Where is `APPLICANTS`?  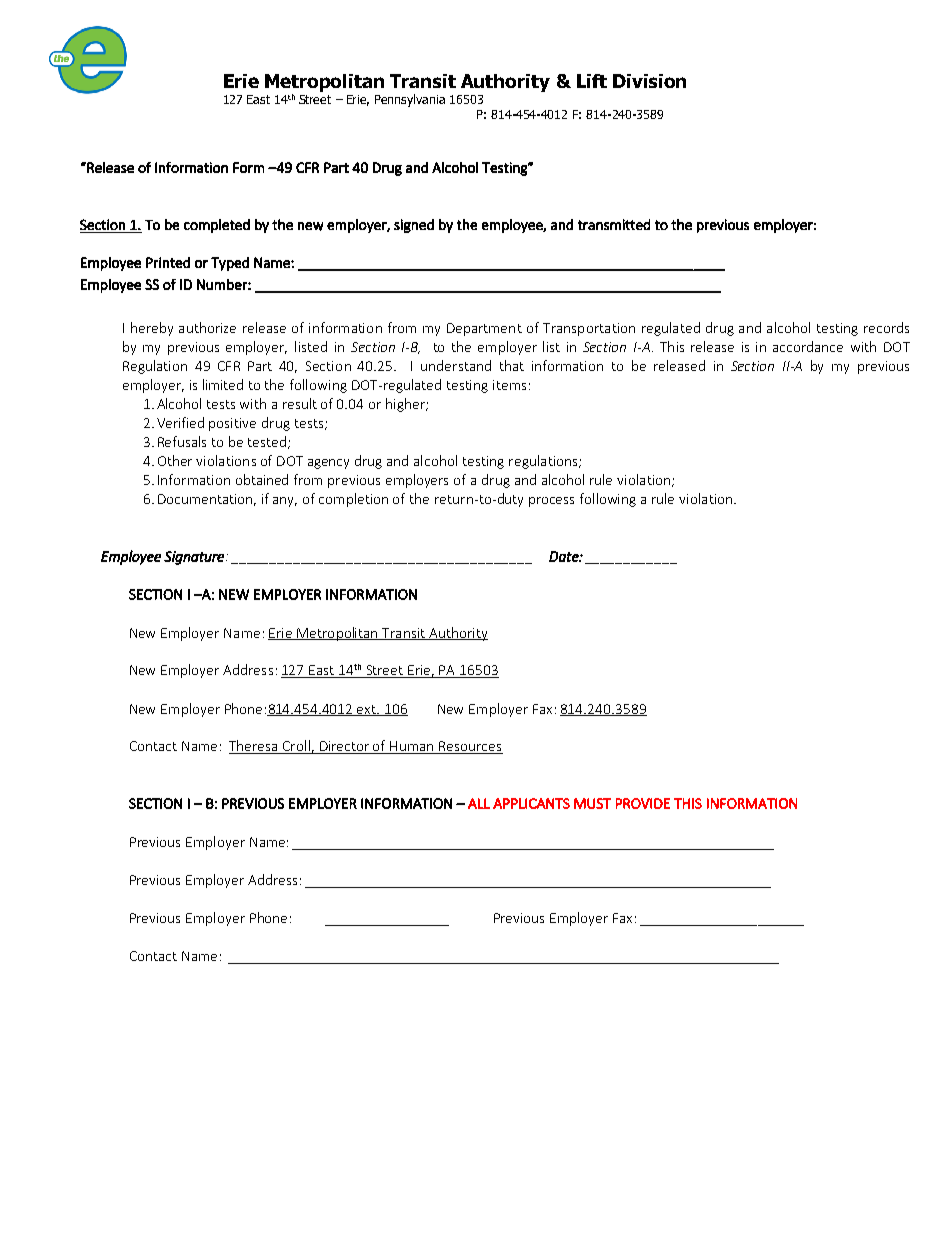 APPLICANTS is located at coordinates (531, 803).
